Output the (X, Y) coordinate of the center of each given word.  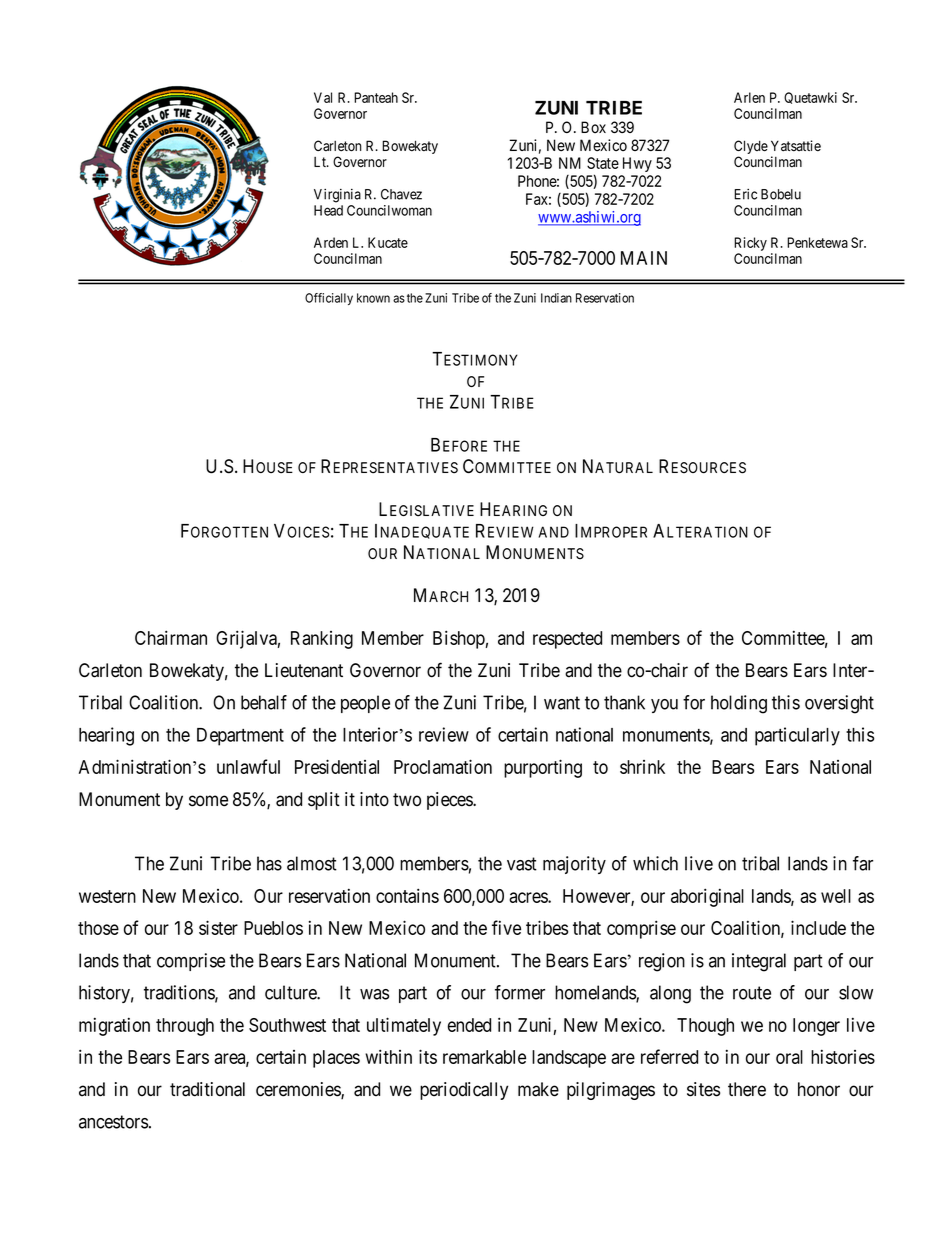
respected (567, 640)
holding (739, 704)
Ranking (322, 640)
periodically (464, 1091)
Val (323, 97)
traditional (207, 1089)
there (747, 1089)
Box (593, 127)
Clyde (751, 148)
